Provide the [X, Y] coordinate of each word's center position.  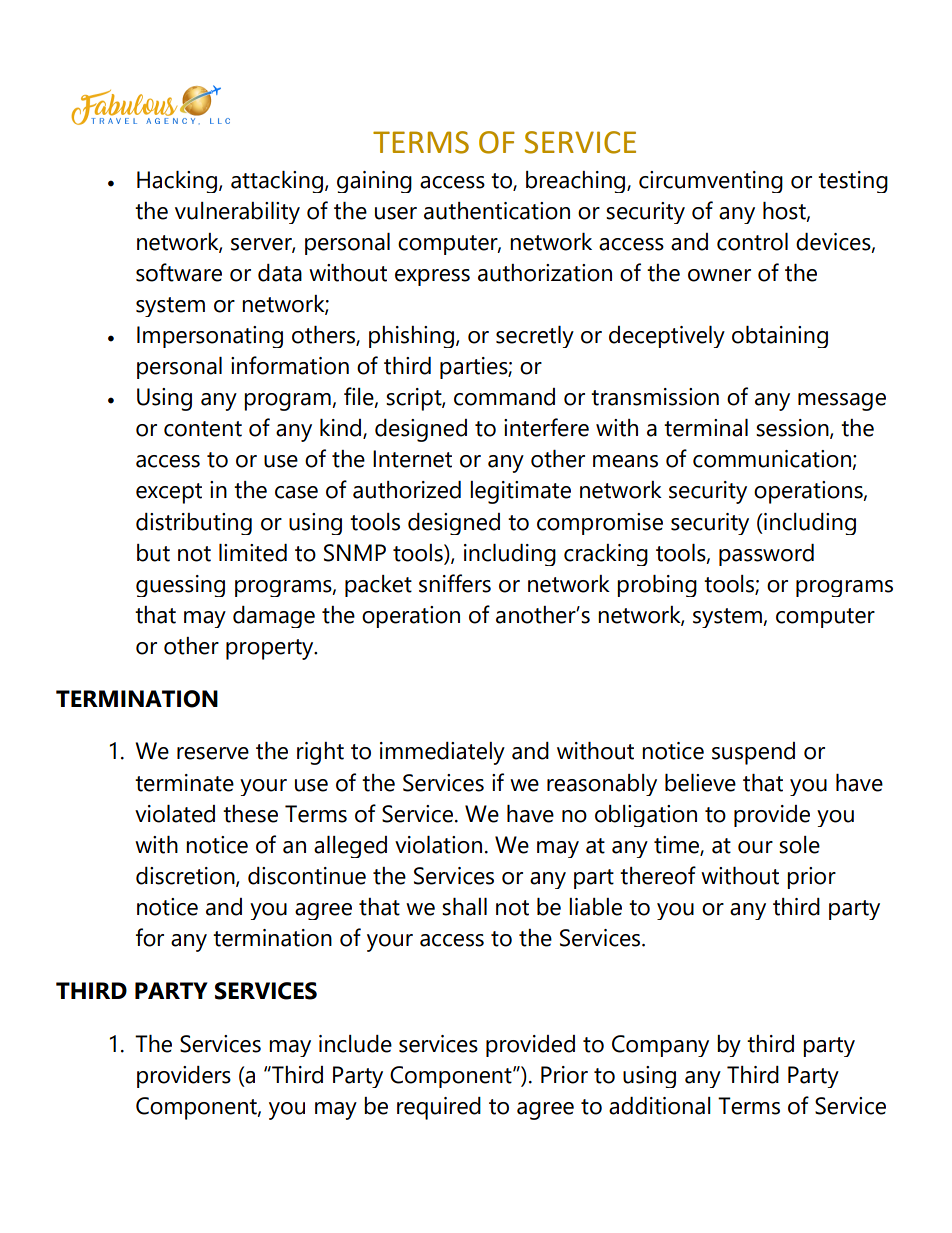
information [290, 365]
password [766, 555]
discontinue [307, 876]
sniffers [455, 583]
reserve [213, 753]
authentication [497, 211]
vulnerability [237, 213]
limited [253, 553]
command [504, 397]
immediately [442, 753]
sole [799, 845]
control [752, 242]
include [355, 1044]
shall [464, 907]
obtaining [780, 337]
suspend [753, 753]
